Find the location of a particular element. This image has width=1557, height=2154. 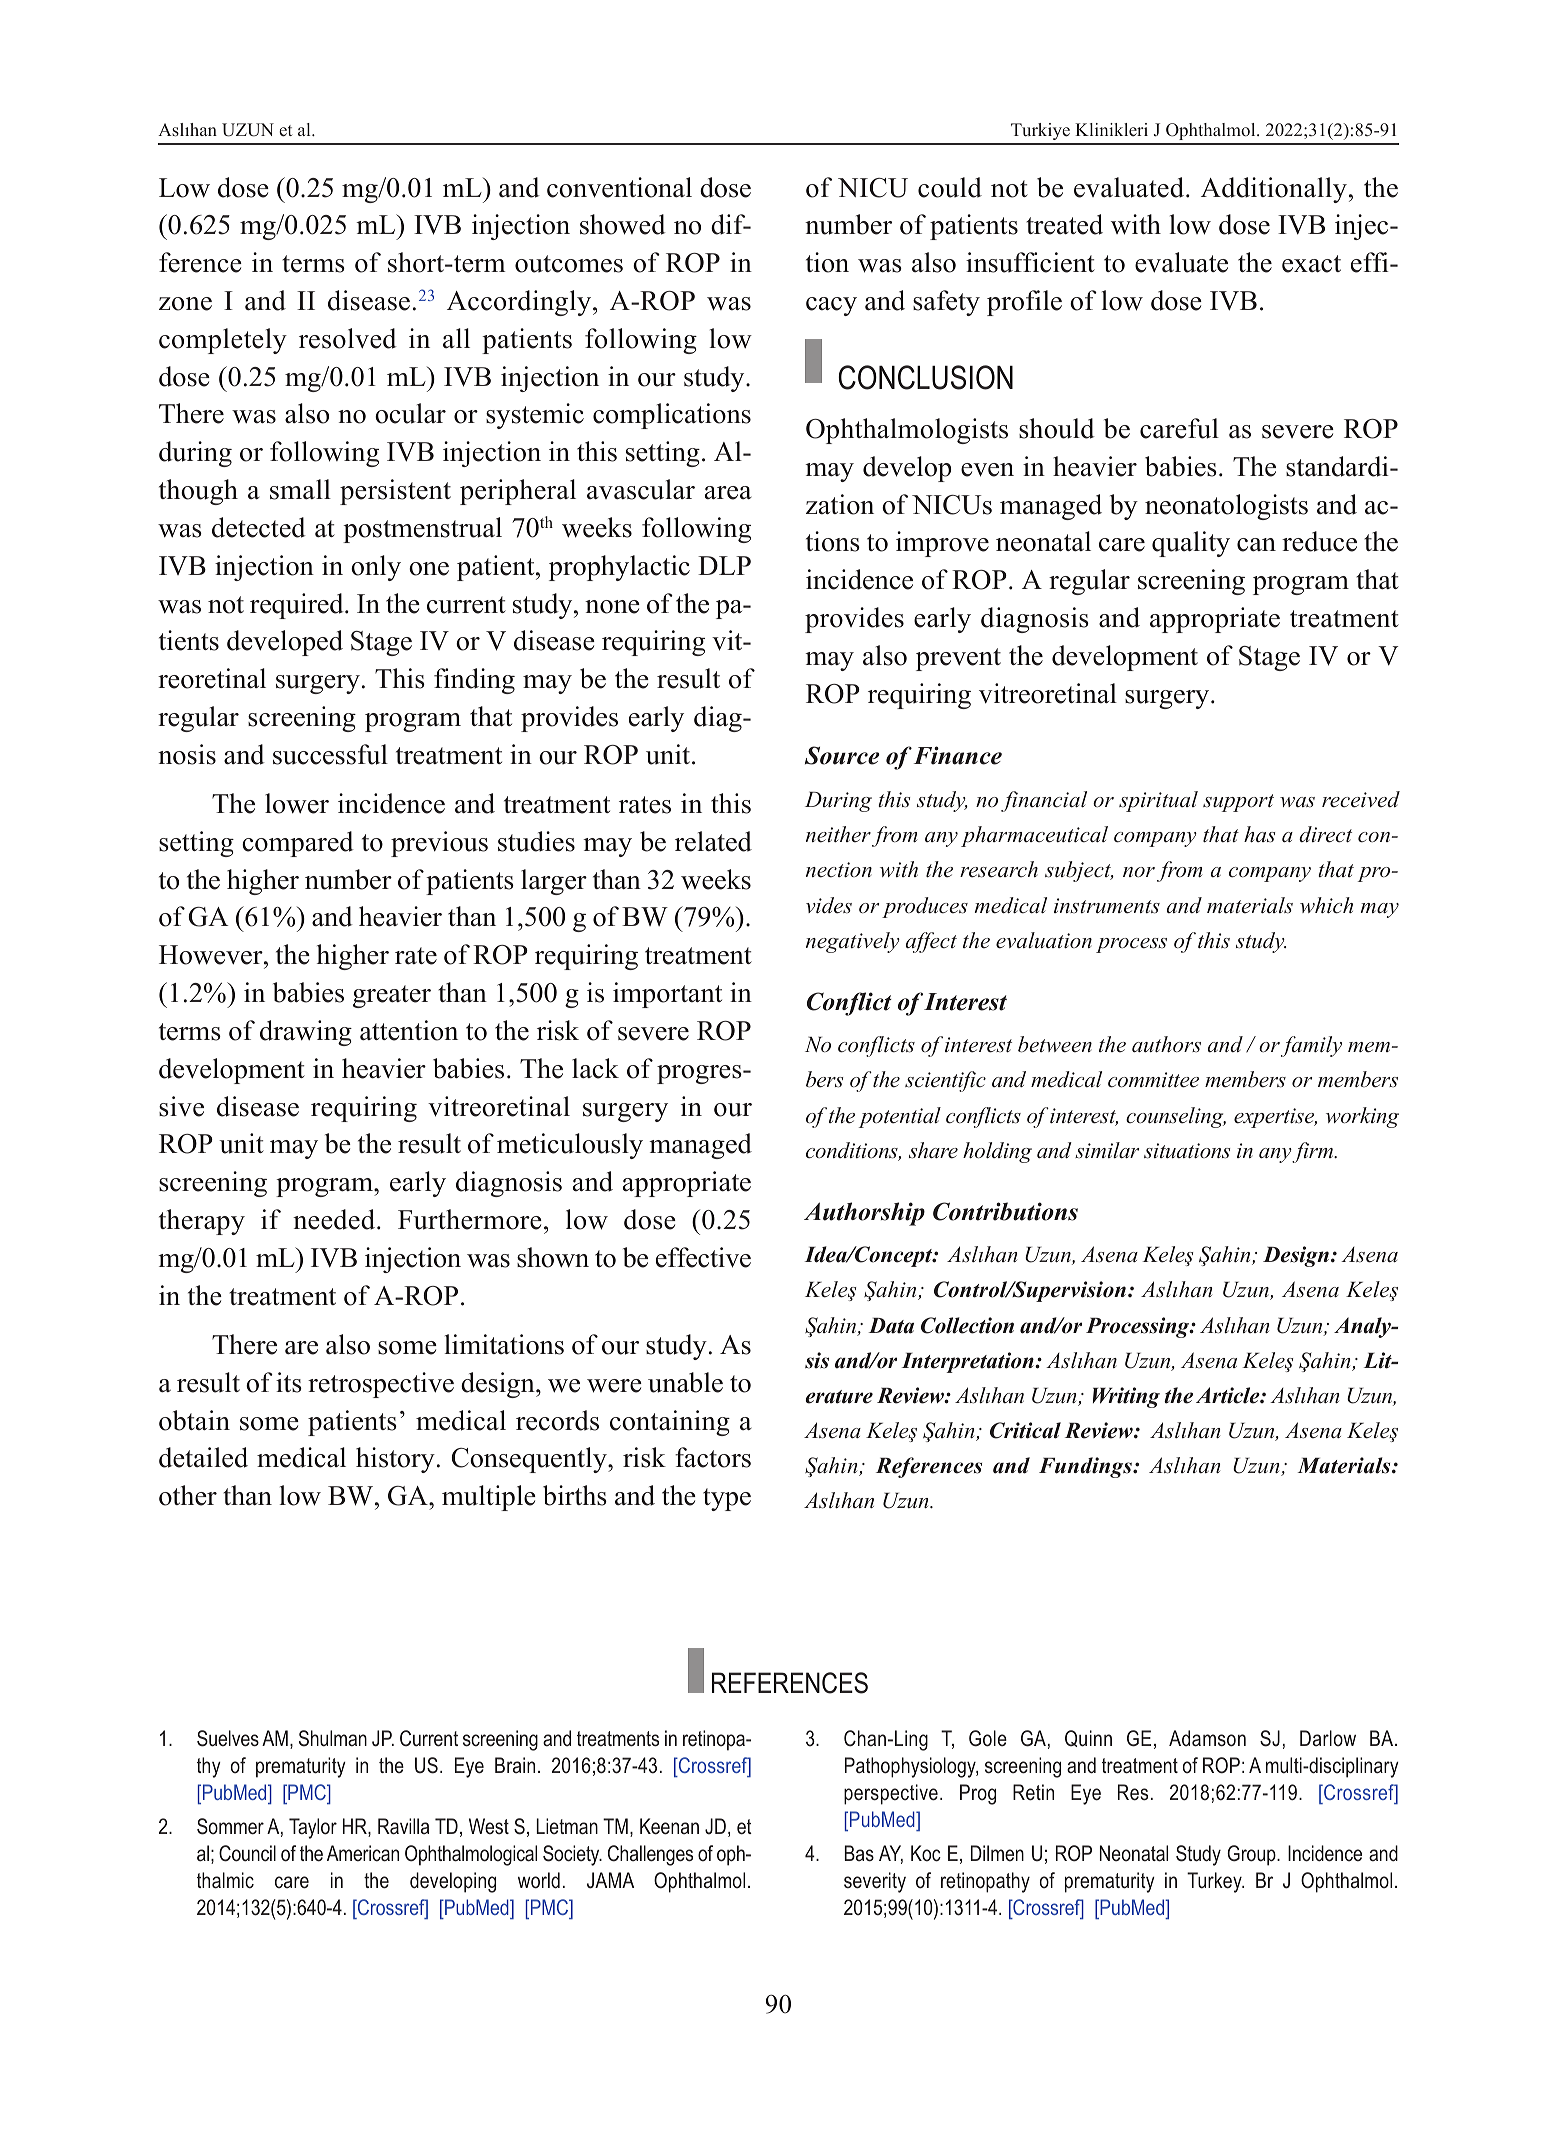

Taylor is located at coordinates (313, 1828).
